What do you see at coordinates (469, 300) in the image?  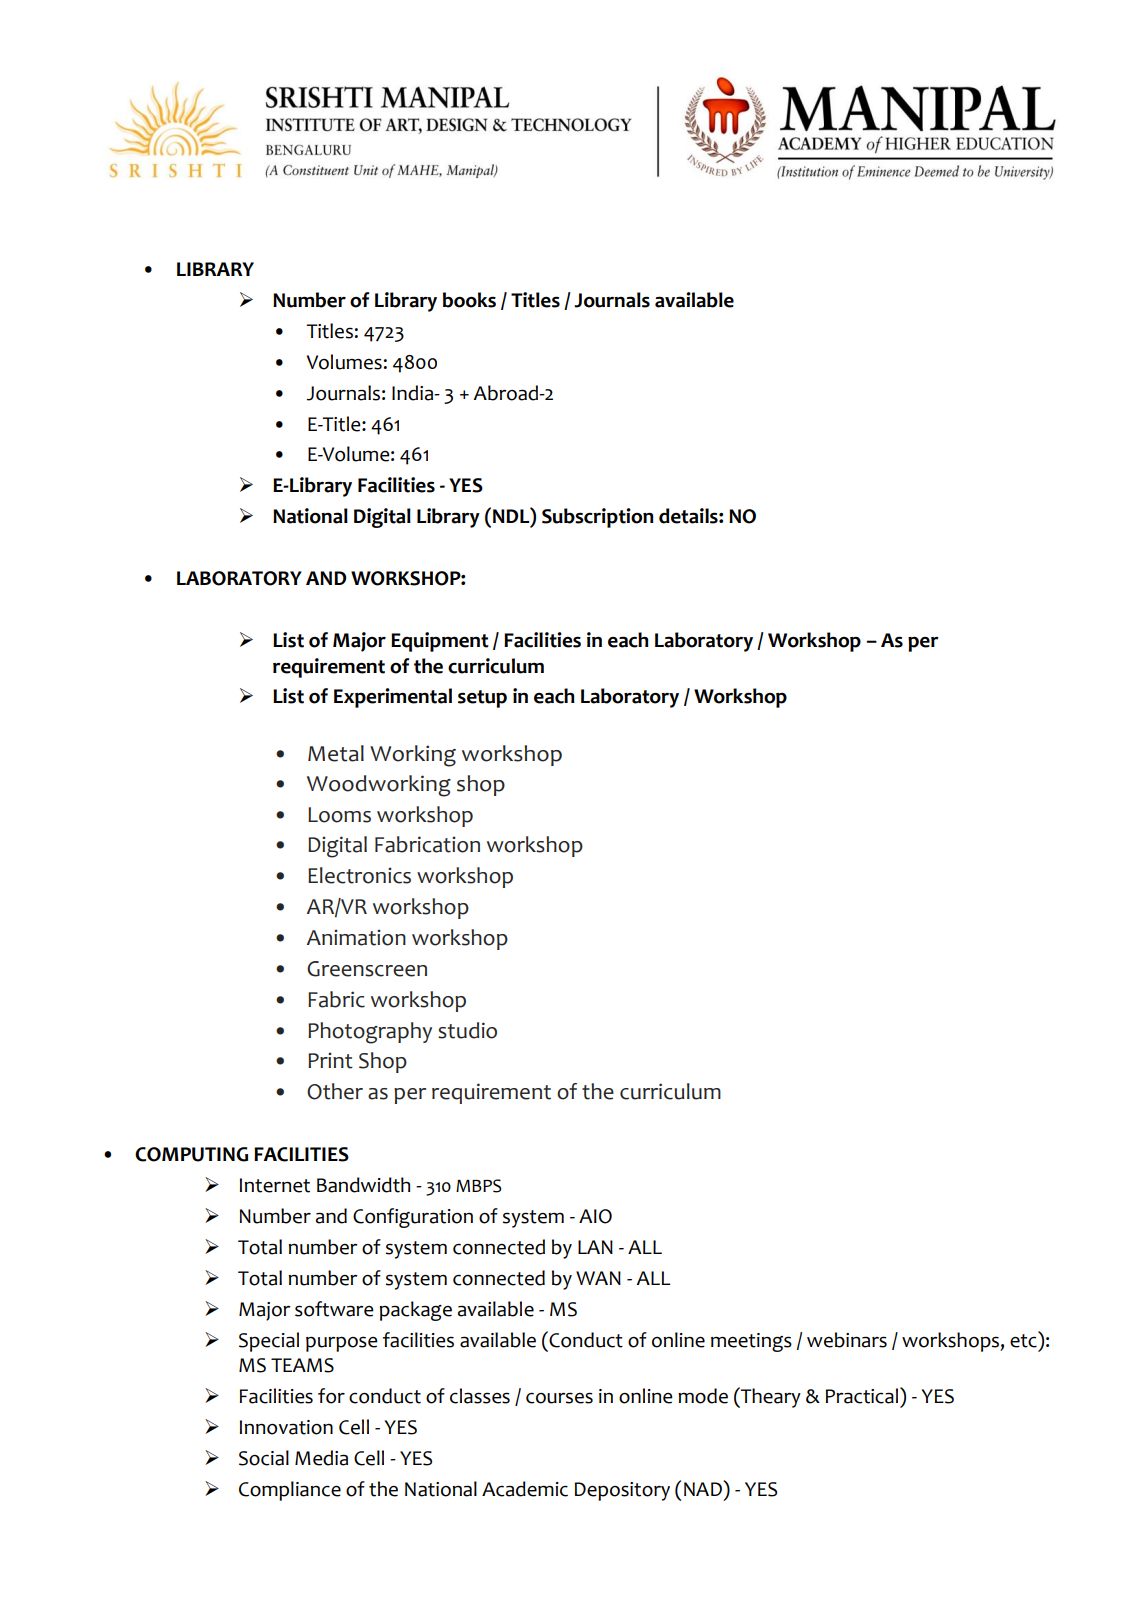 I see `books` at bounding box center [469, 300].
